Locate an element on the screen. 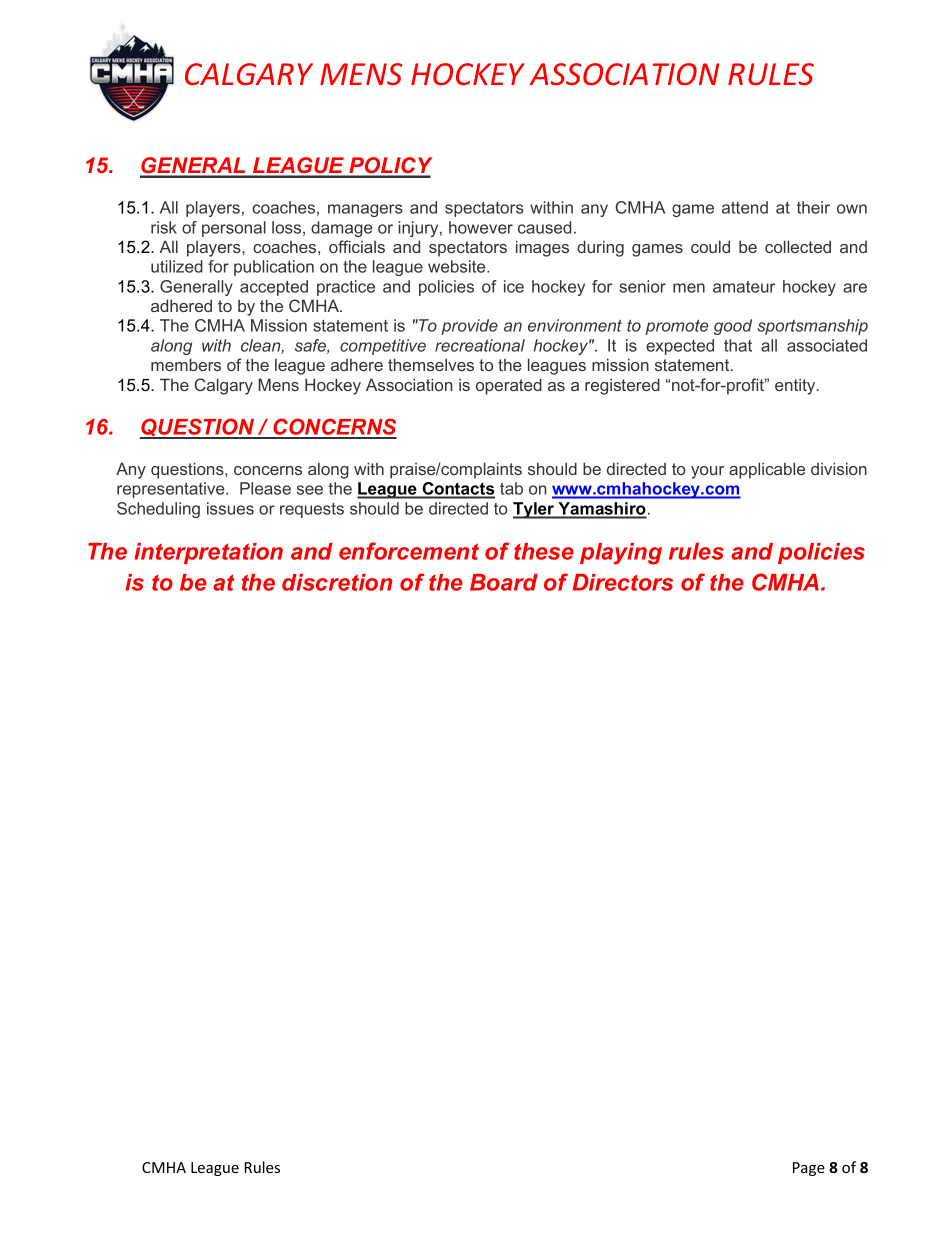  applicable is located at coordinates (767, 470).
